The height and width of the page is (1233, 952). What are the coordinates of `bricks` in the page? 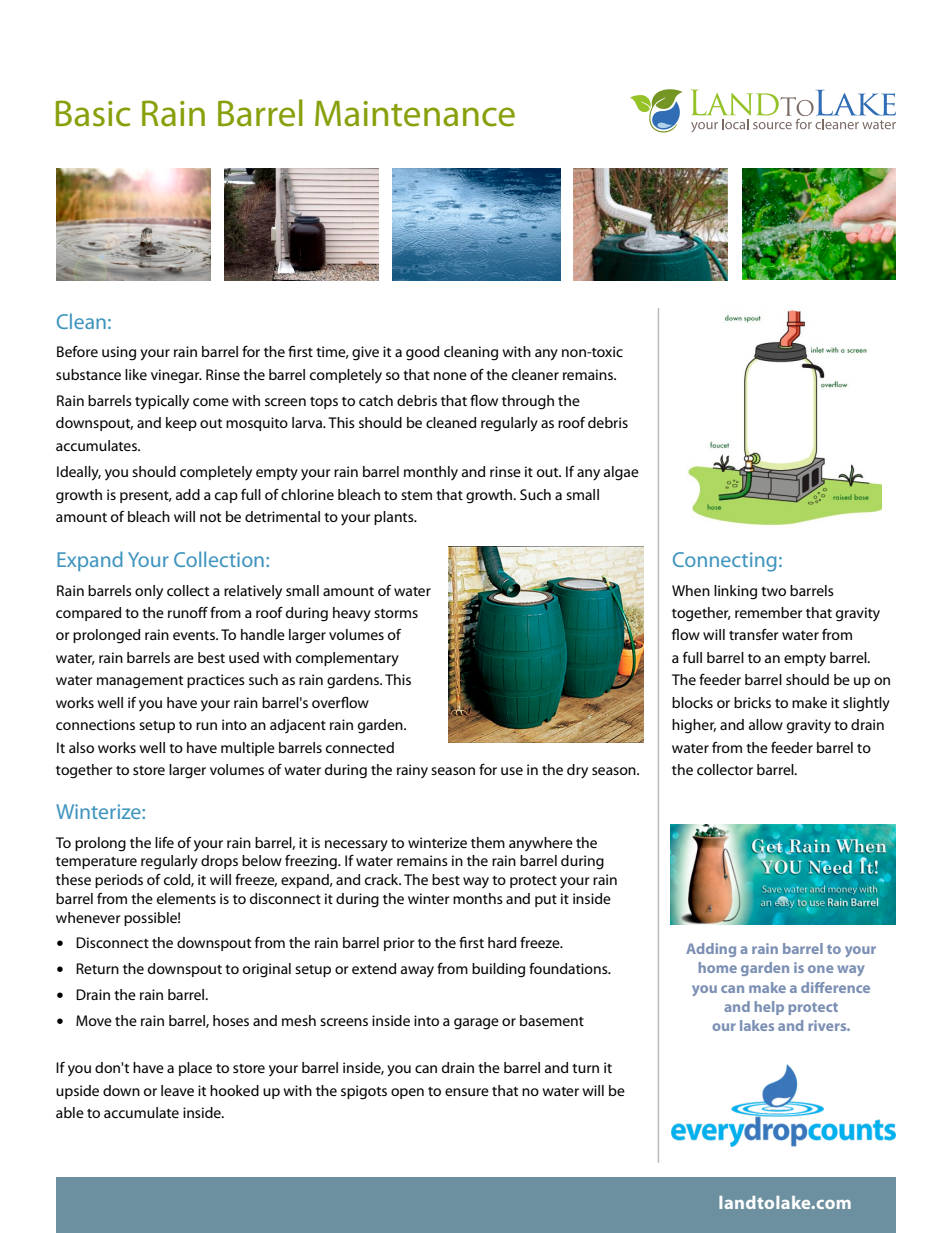 It's located at (752, 702).
